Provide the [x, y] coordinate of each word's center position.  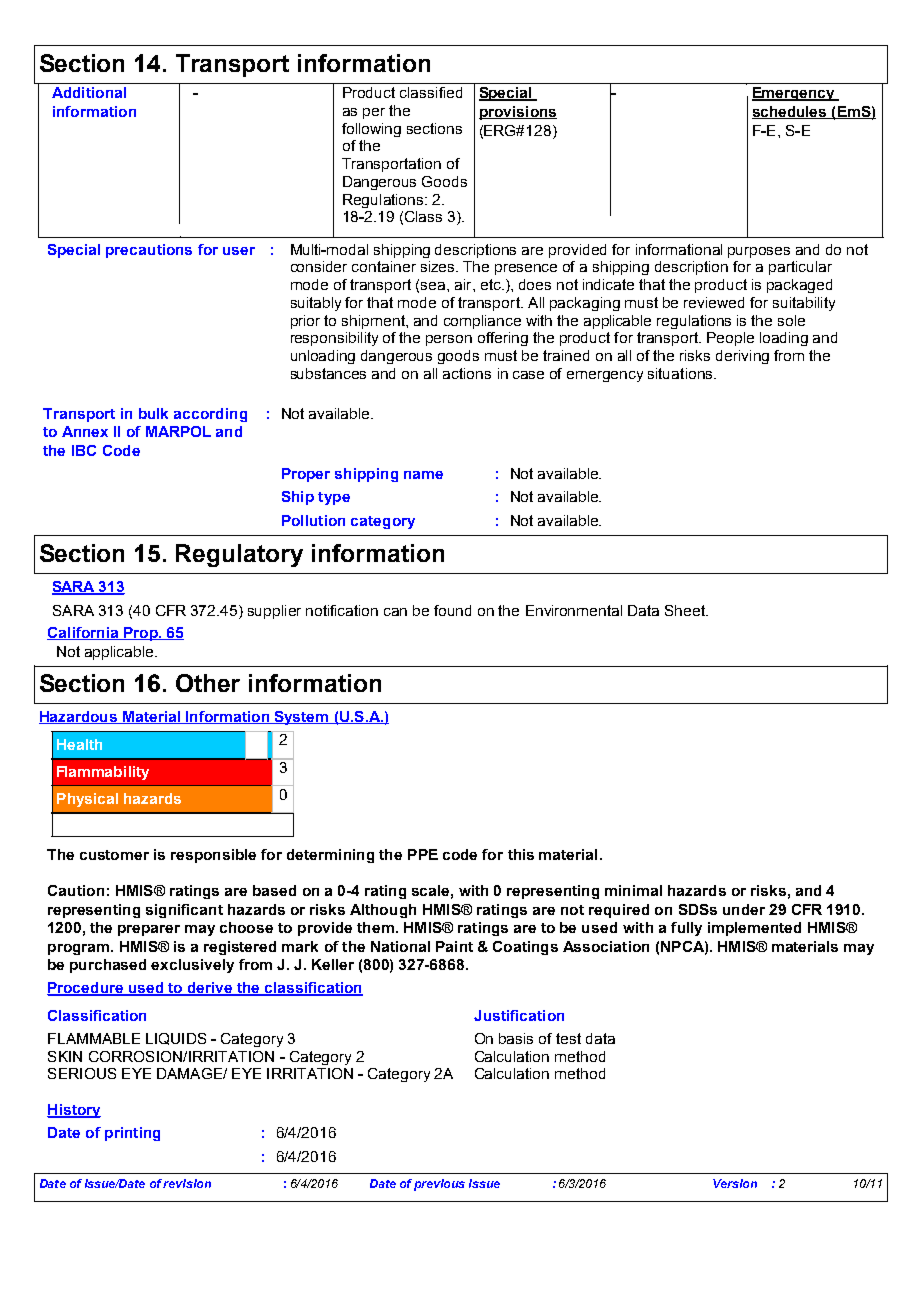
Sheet [686, 610]
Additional [89, 92]
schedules [790, 112]
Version [735, 1183]
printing [132, 1134]
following [371, 130]
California [84, 633]
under [744, 909]
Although [383, 911]
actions [467, 373]
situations [681, 373]
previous [439, 1185]
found [452, 610]
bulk [153, 413]
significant [184, 911]
